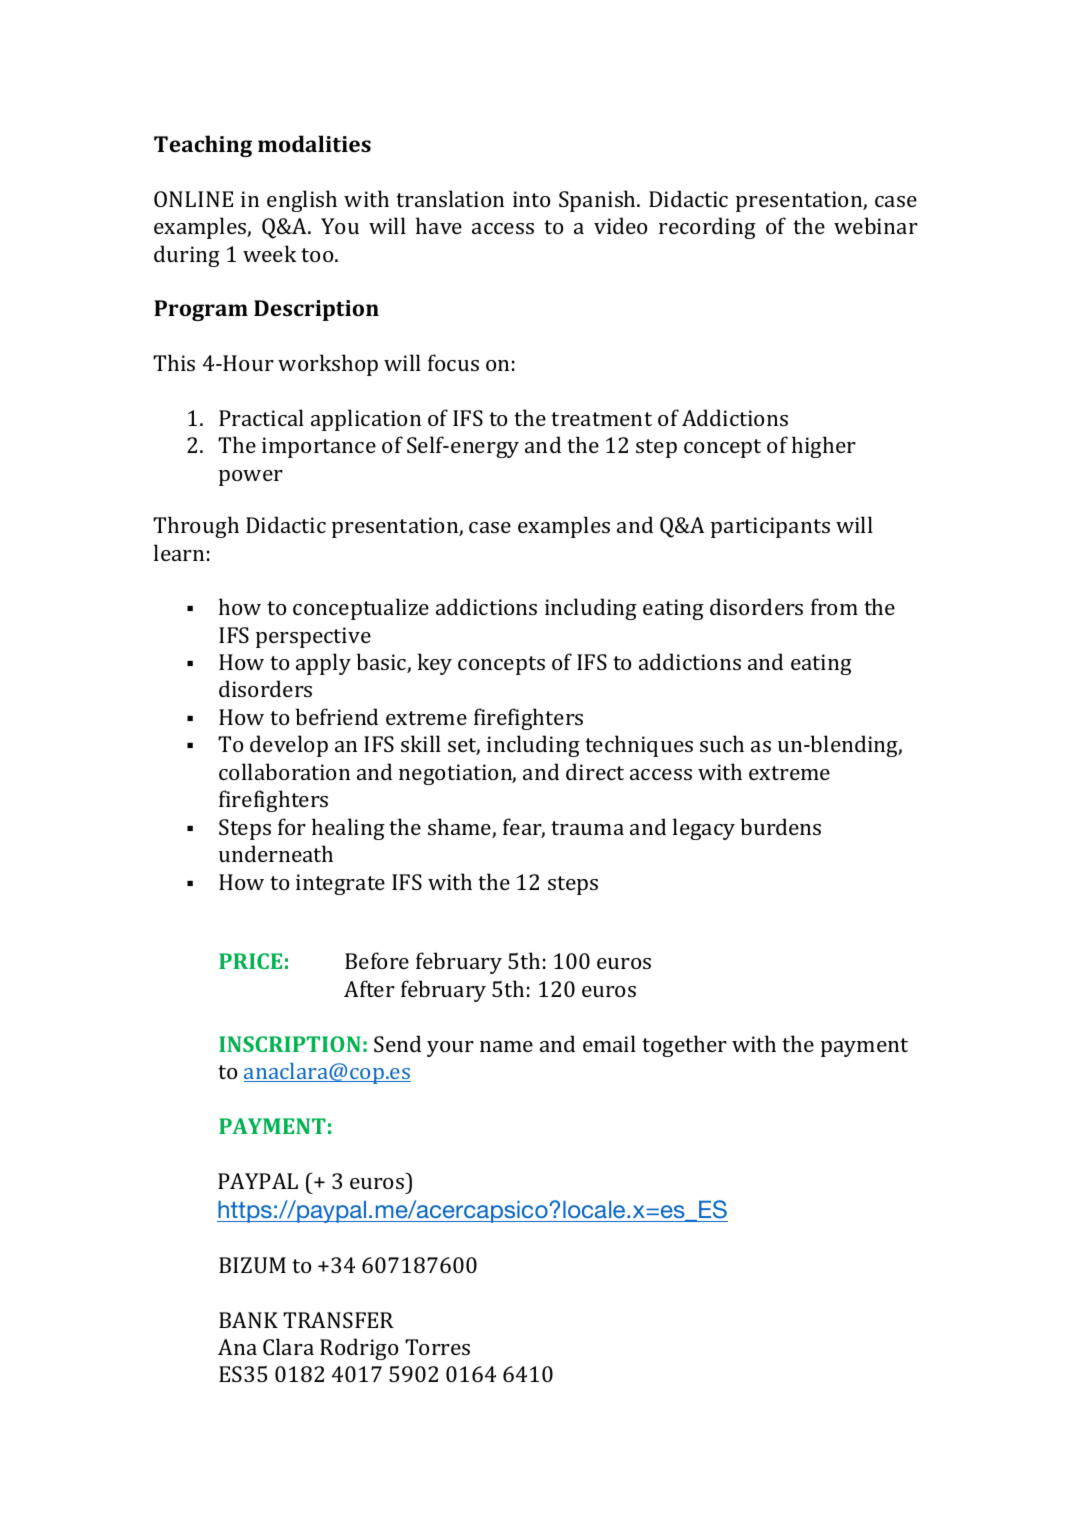 The image size is (1071, 1515). What do you see at coordinates (435, 664) in the image?
I see `key` at bounding box center [435, 664].
